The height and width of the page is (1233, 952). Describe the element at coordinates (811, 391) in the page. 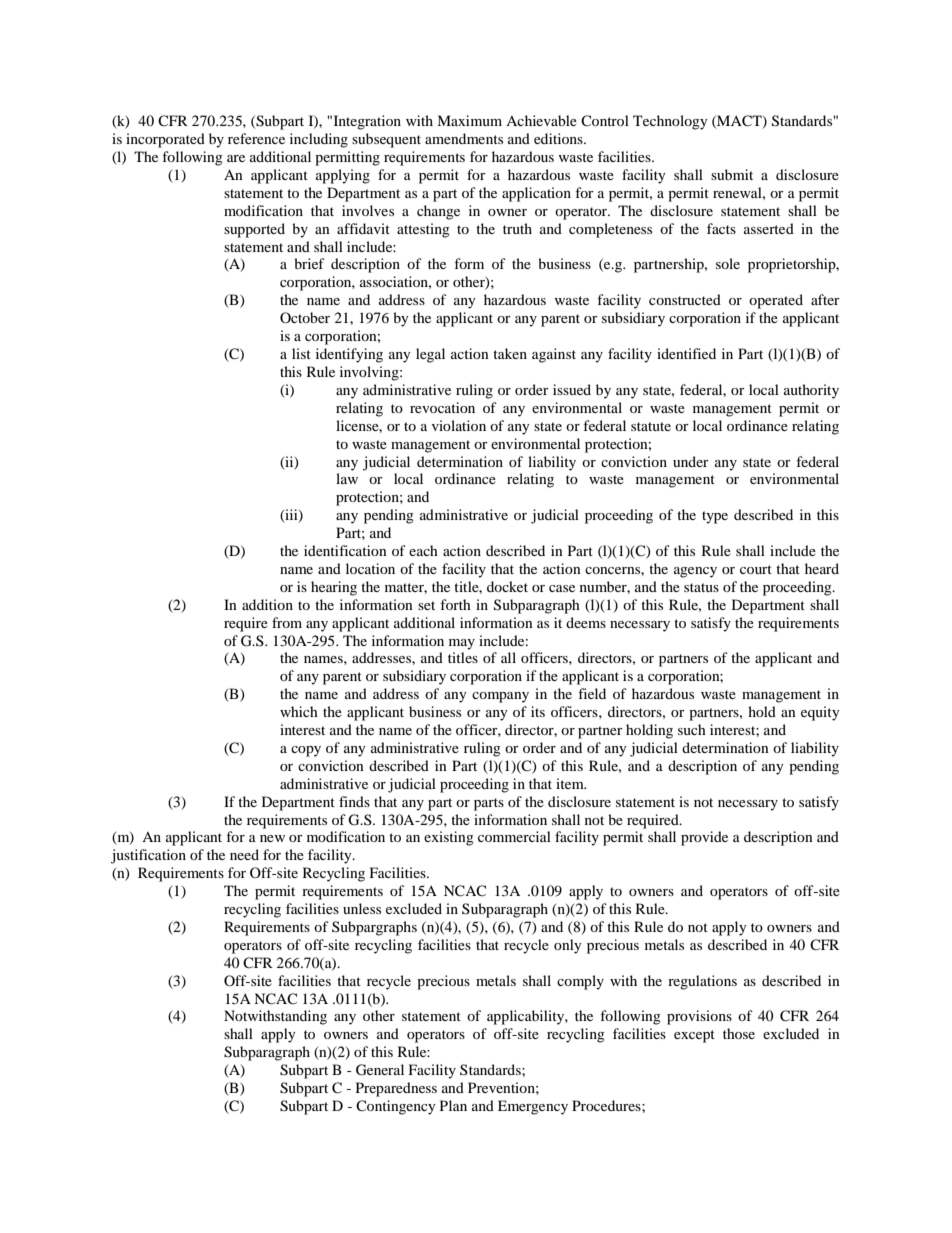

I see `authority` at that location.
